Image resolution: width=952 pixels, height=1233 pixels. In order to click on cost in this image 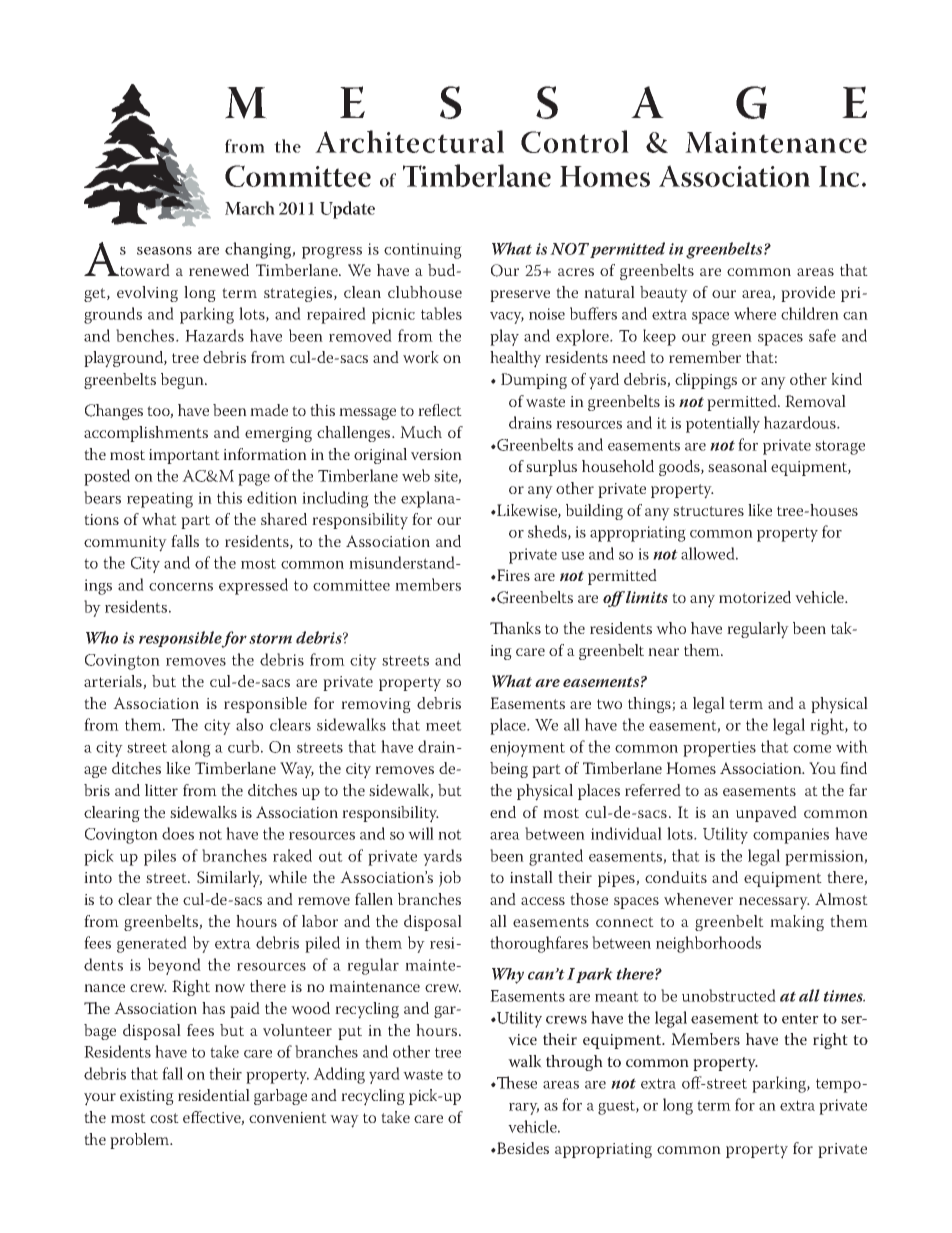, I will do `click(164, 1118)`.
